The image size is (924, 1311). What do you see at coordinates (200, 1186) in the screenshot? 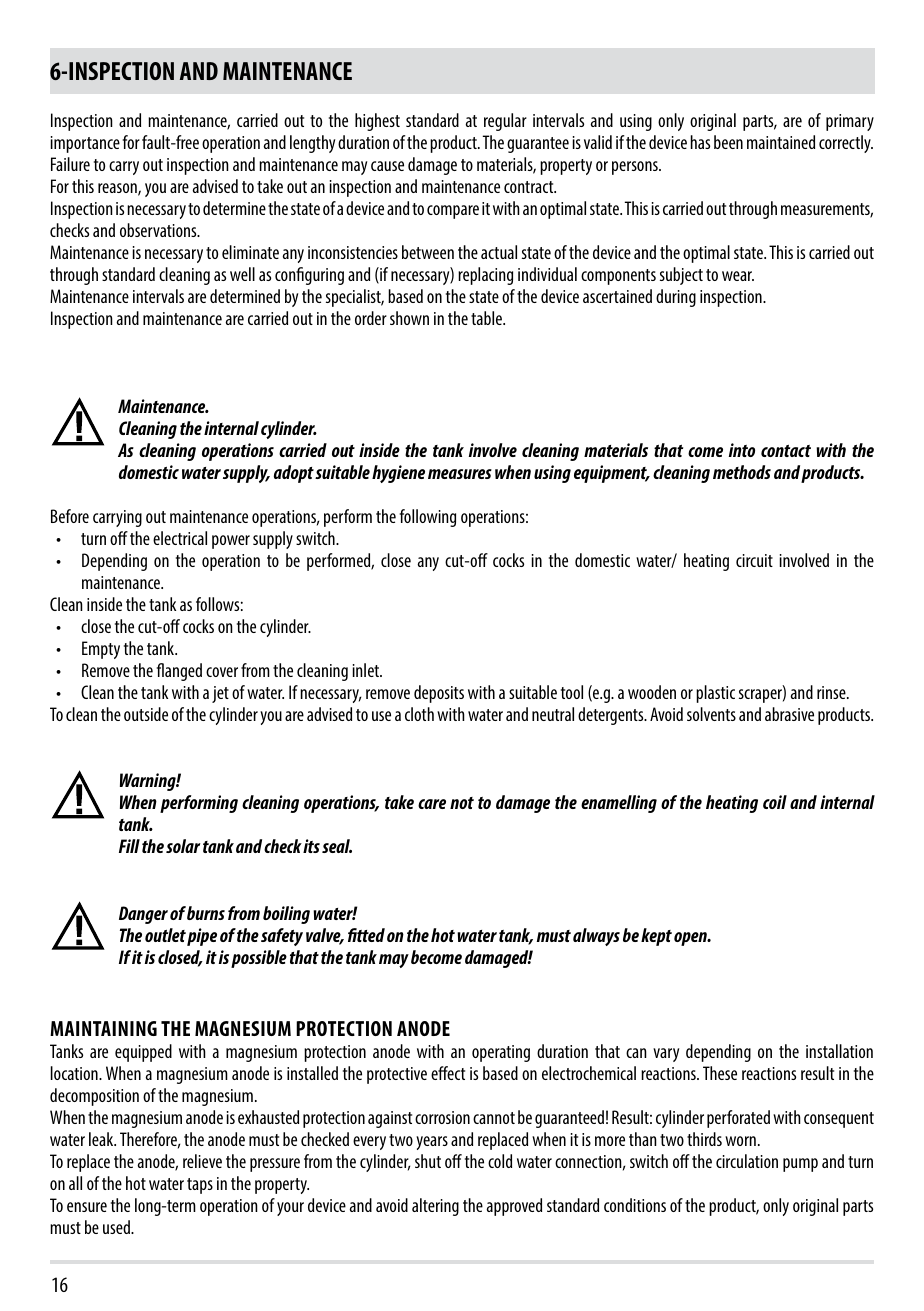
I see `taps` at bounding box center [200, 1186].
